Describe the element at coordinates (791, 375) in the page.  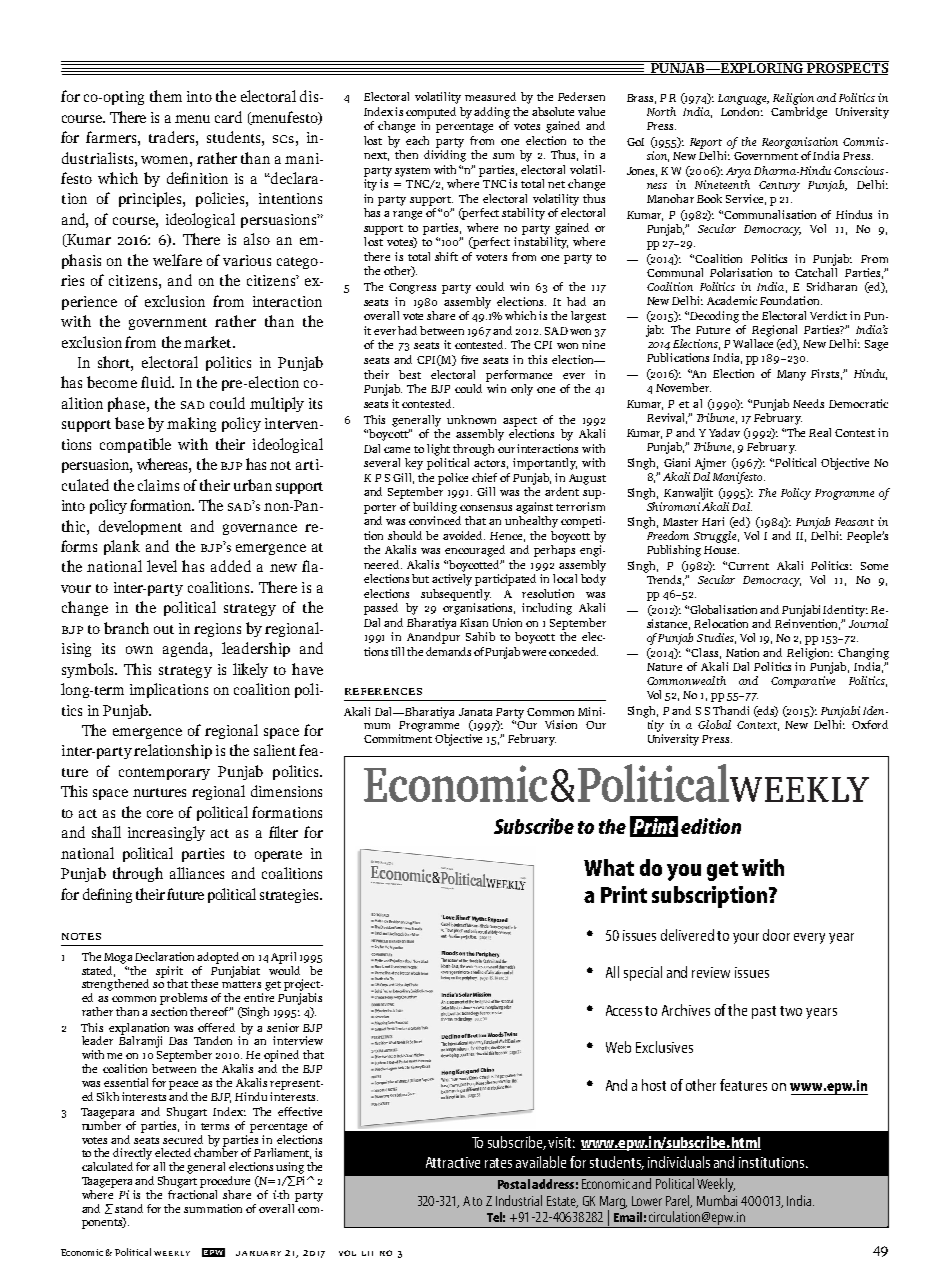
I see `Many` at that location.
